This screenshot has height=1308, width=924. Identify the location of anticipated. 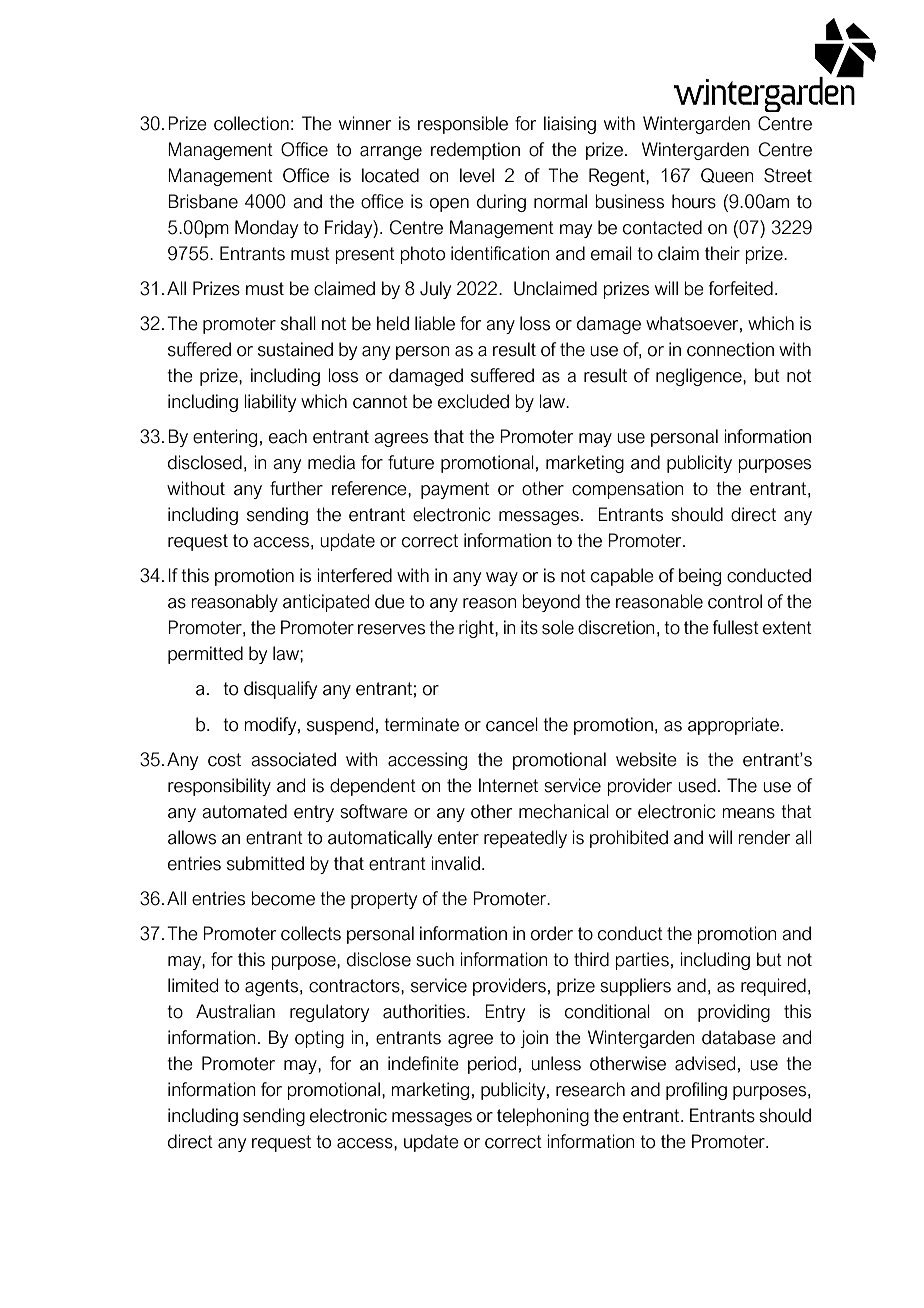
(326, 603).
